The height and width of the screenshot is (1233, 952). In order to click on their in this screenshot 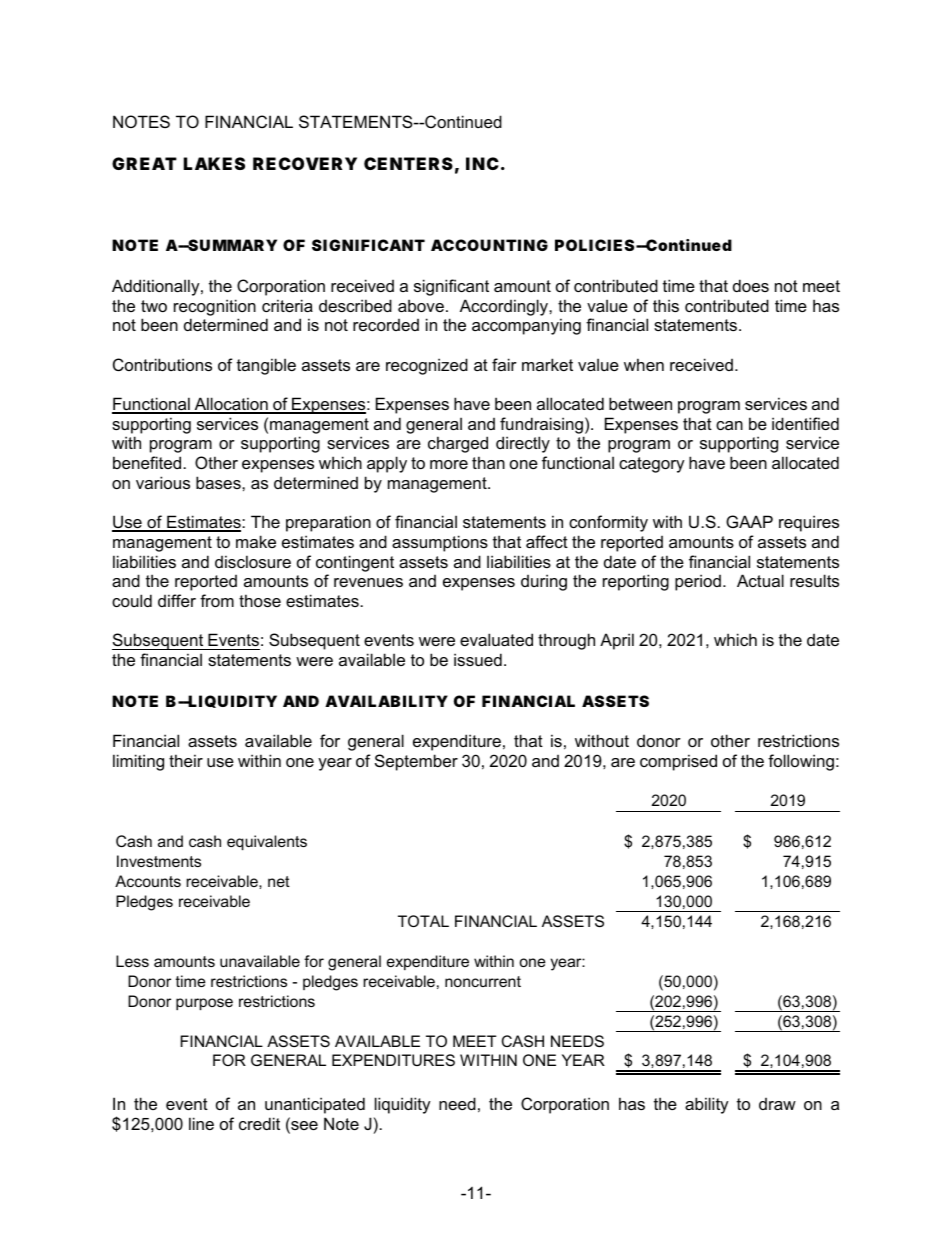, I will do `click(186, 760)`.
